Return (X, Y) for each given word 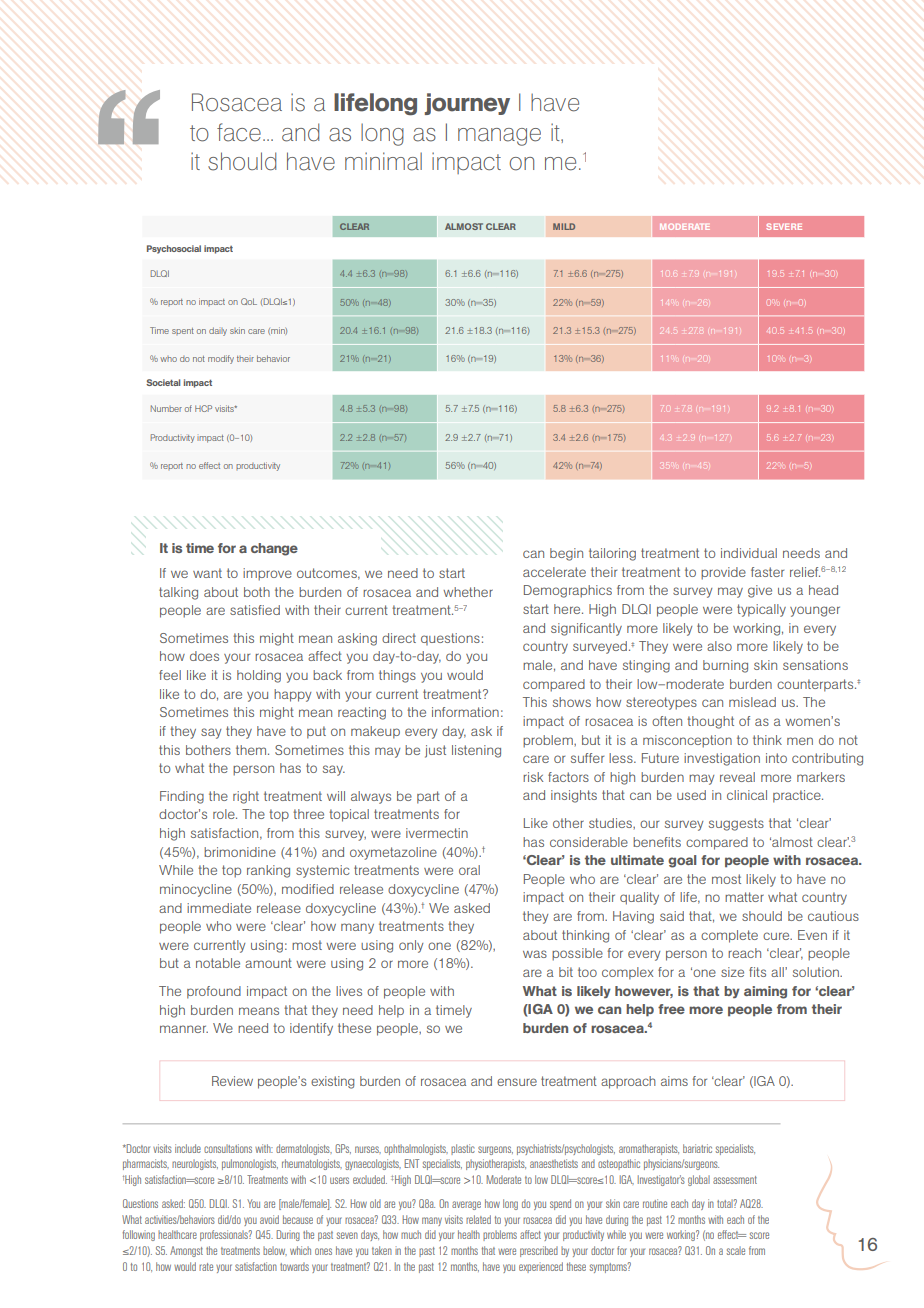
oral (469, 870)
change (274, 549)
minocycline (196, 890)
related (478, 1219)
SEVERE (784, 226)
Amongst (186, 1251)
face (239, 132)
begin (566, 554)
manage (499, 137)
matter (744, 897)
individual (749, 553)
